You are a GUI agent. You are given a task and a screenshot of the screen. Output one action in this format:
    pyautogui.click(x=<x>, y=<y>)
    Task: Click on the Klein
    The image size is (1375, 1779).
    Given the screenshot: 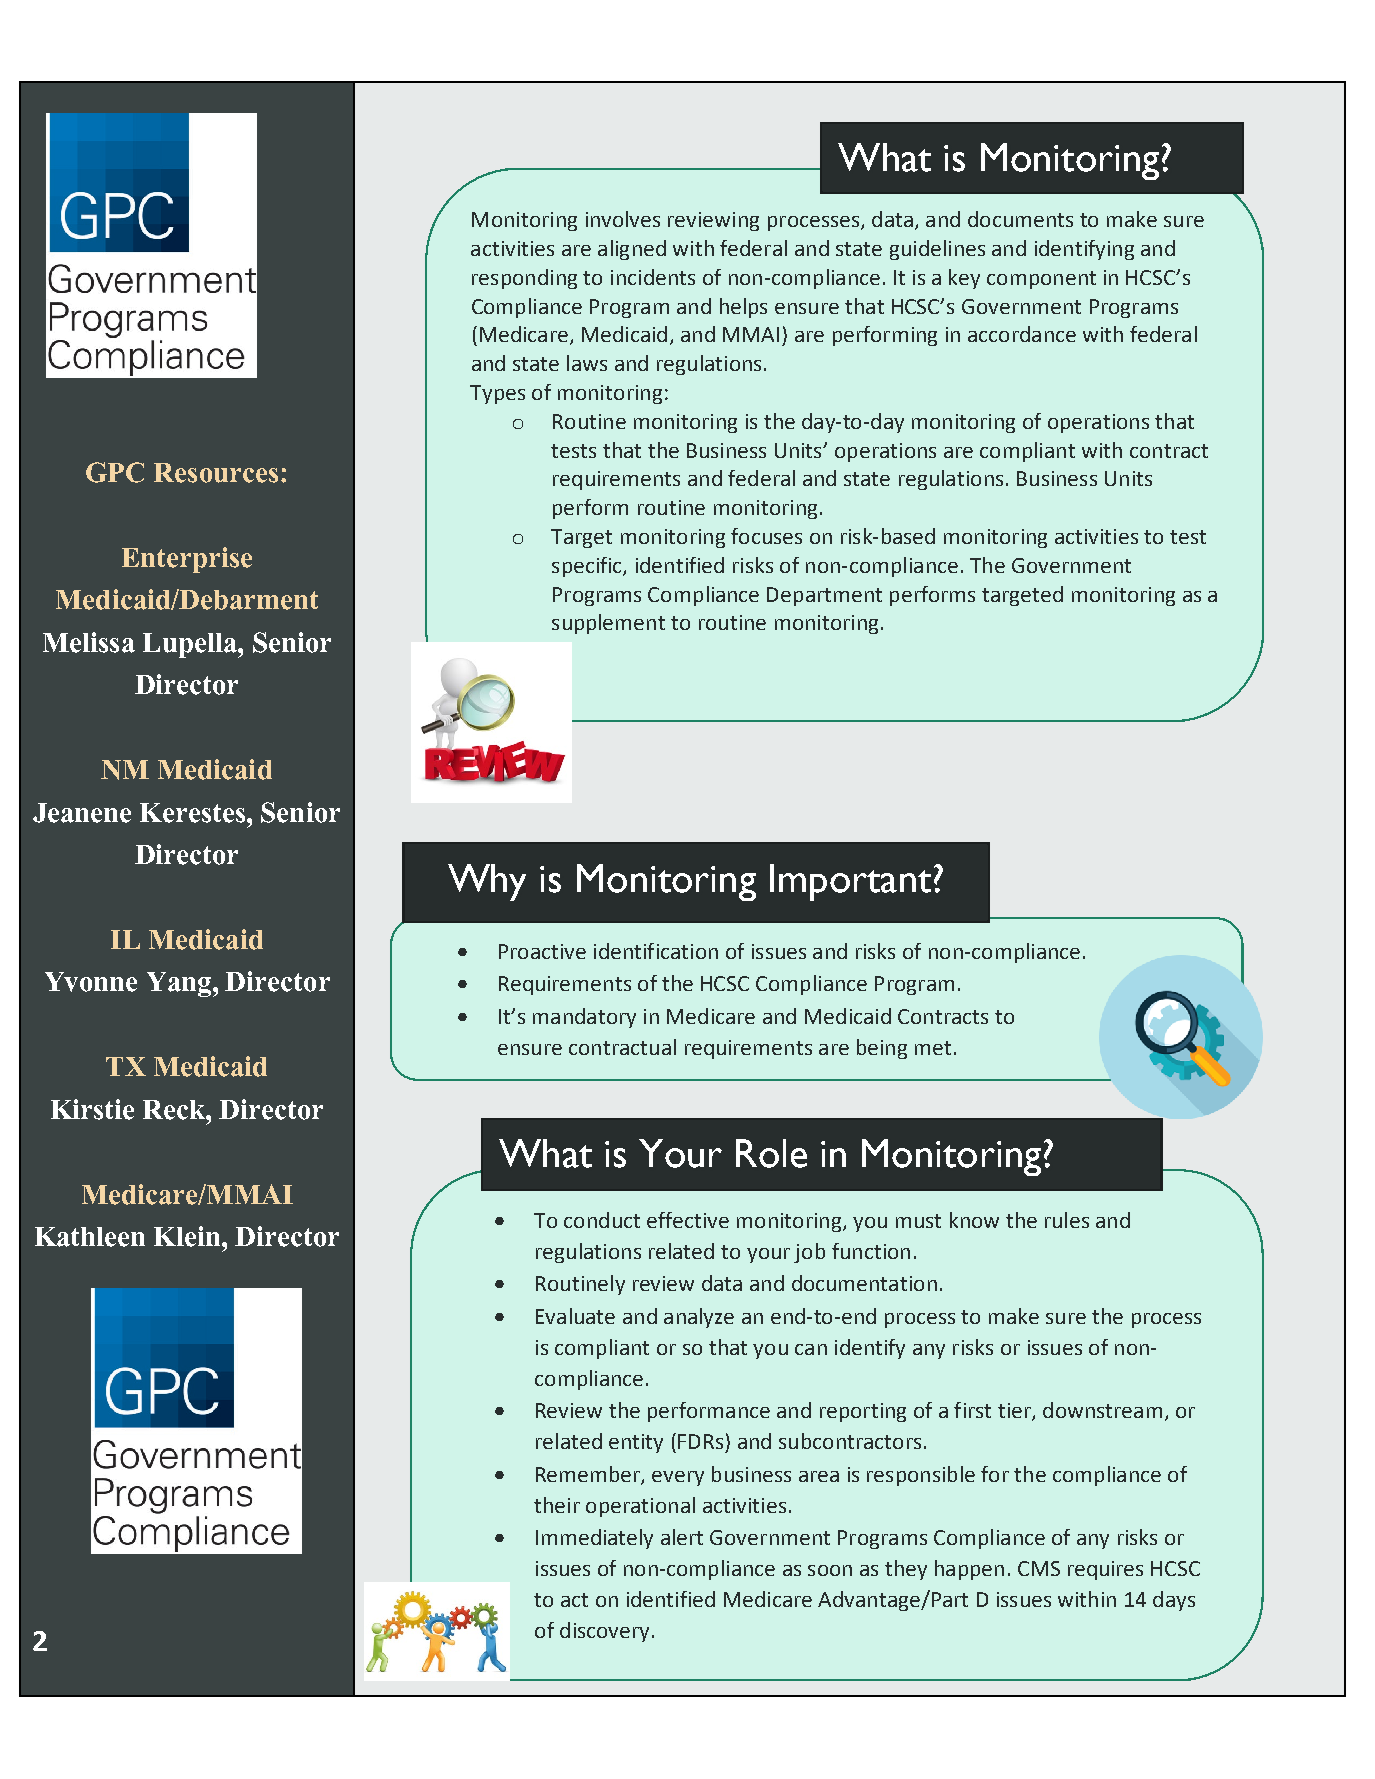 What is the action you would take?
    pyautogui.click(x=188, y=1236)
